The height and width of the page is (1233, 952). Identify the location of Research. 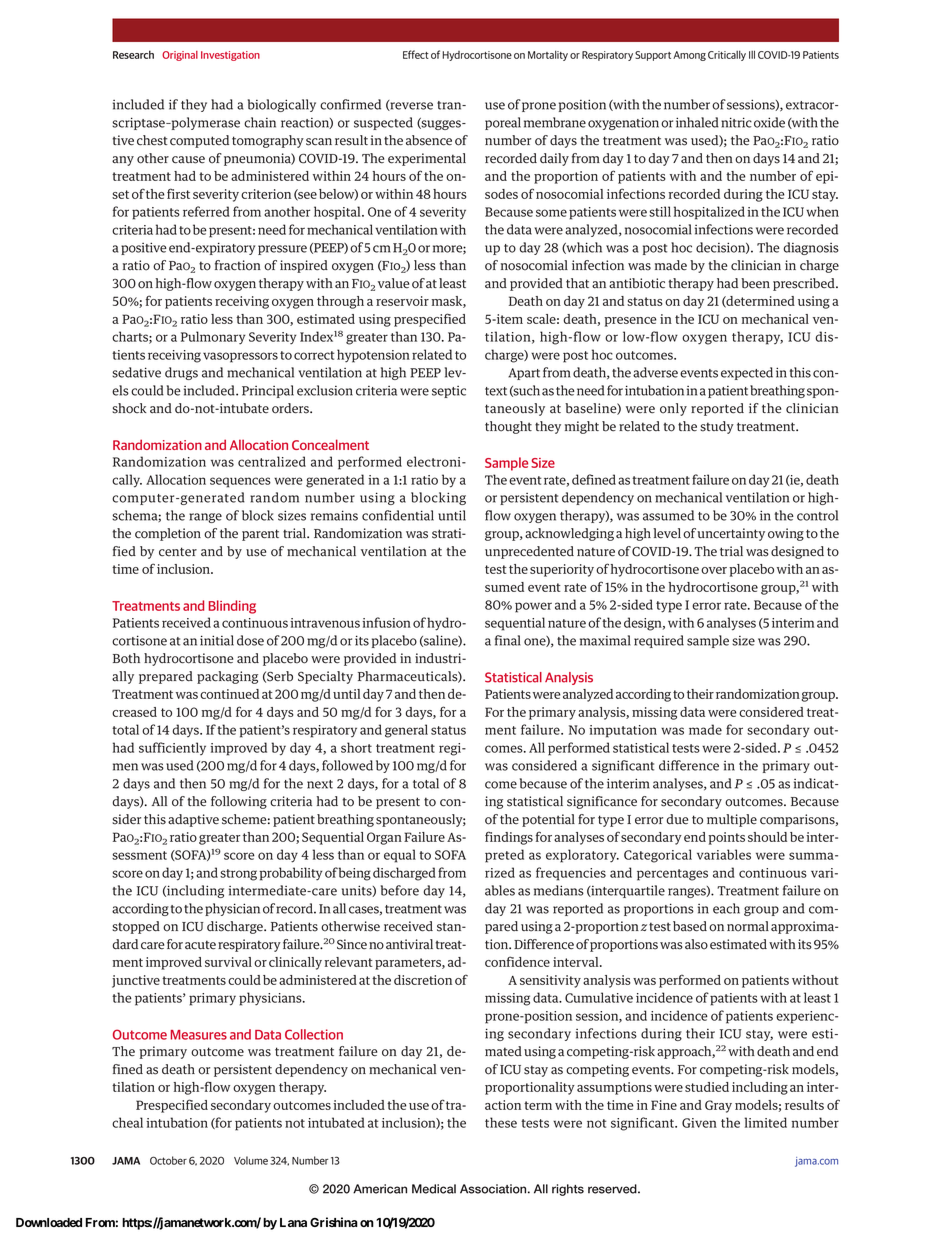
(133, 54).
